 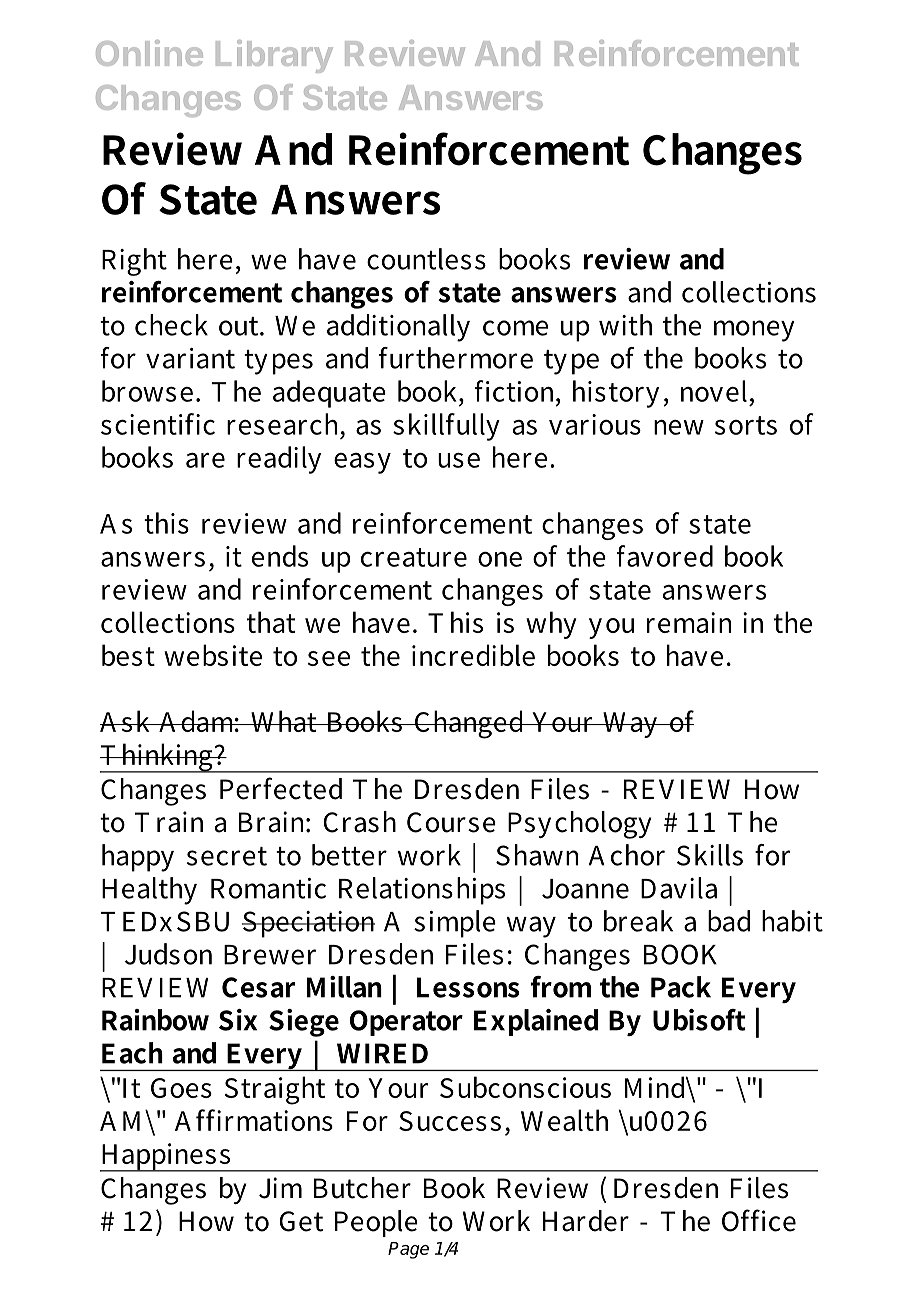 What do you see at coordinates (473, 655) in the screenshot?
I see `incredible` at bounding box center [473, 655].
